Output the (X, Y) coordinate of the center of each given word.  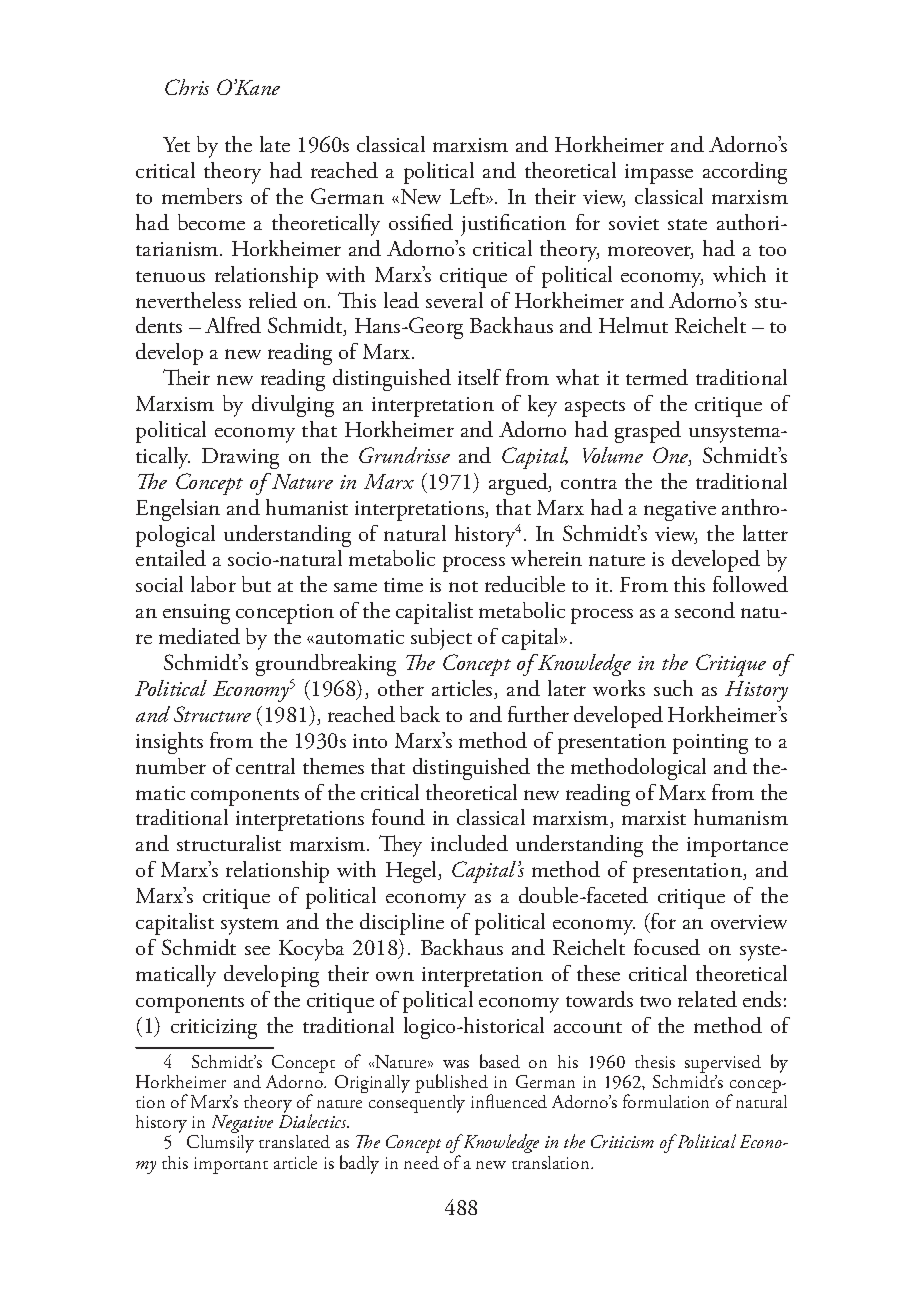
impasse (659, 174)
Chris (187, 87)
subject (441, 639)
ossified (421, 222)
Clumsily (220, 1144)
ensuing (196, 614)
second (705, 610)
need (421, 1162)
